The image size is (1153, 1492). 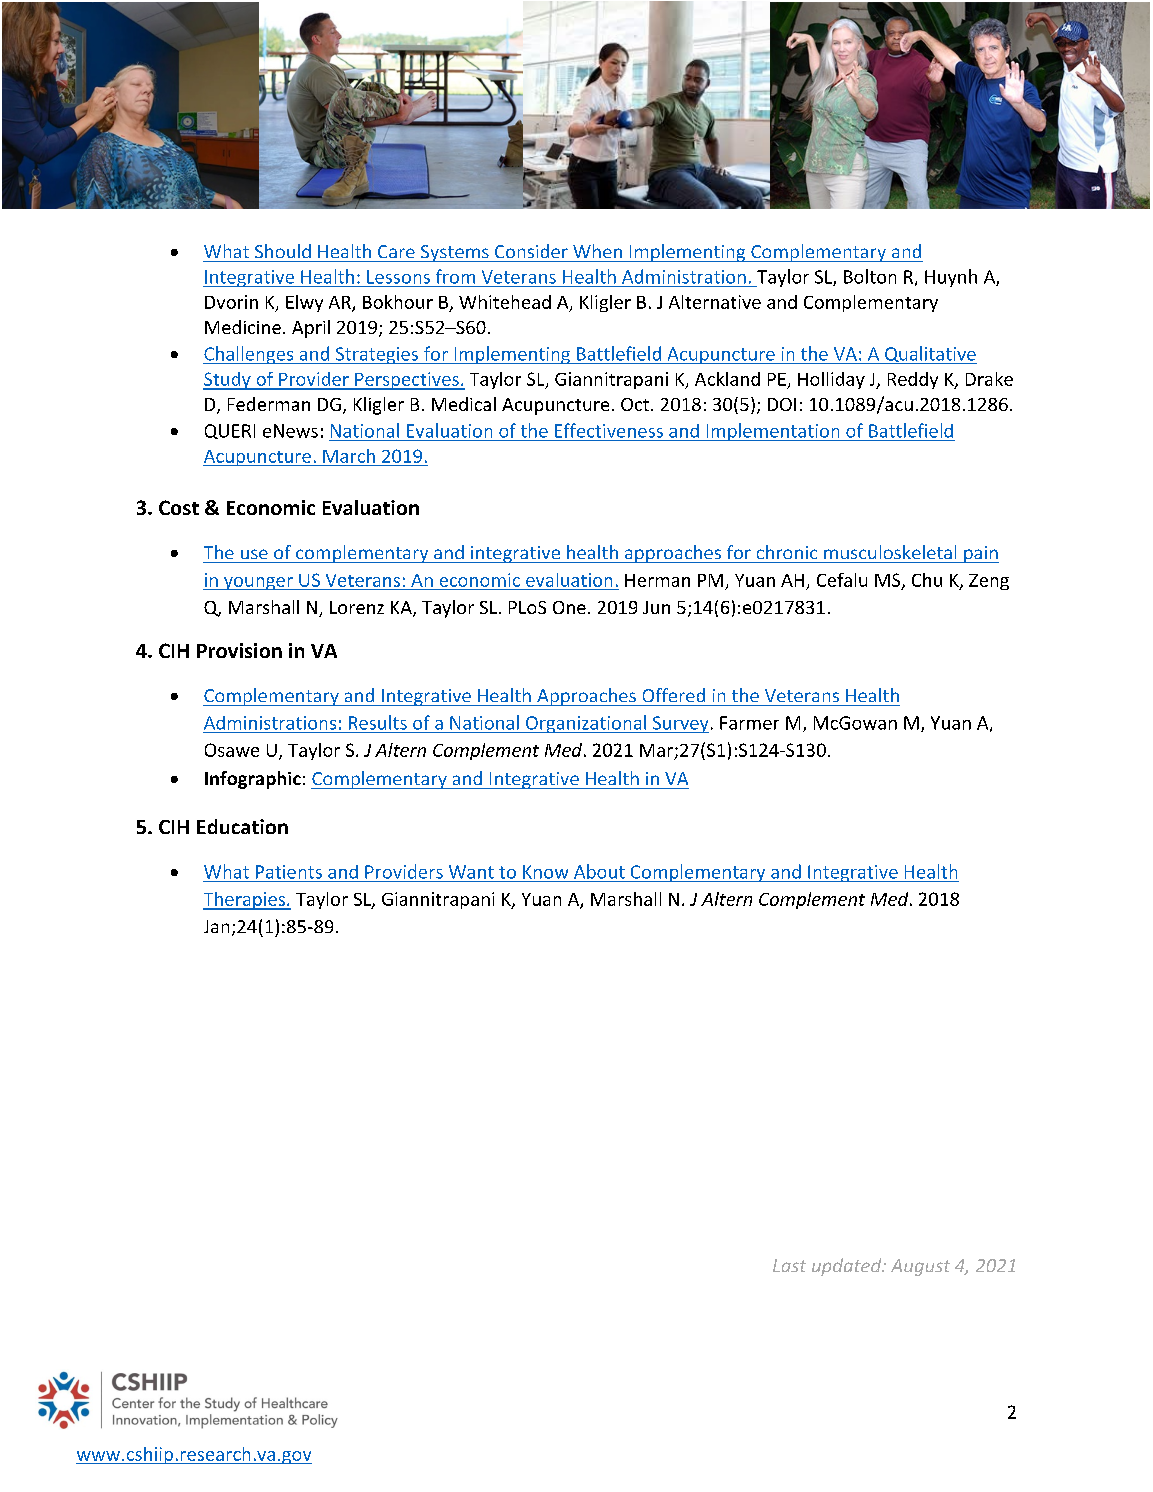 What do you see at coordinates (569, 607) in the document?
I see `One` at bounding box center [569, 607].
